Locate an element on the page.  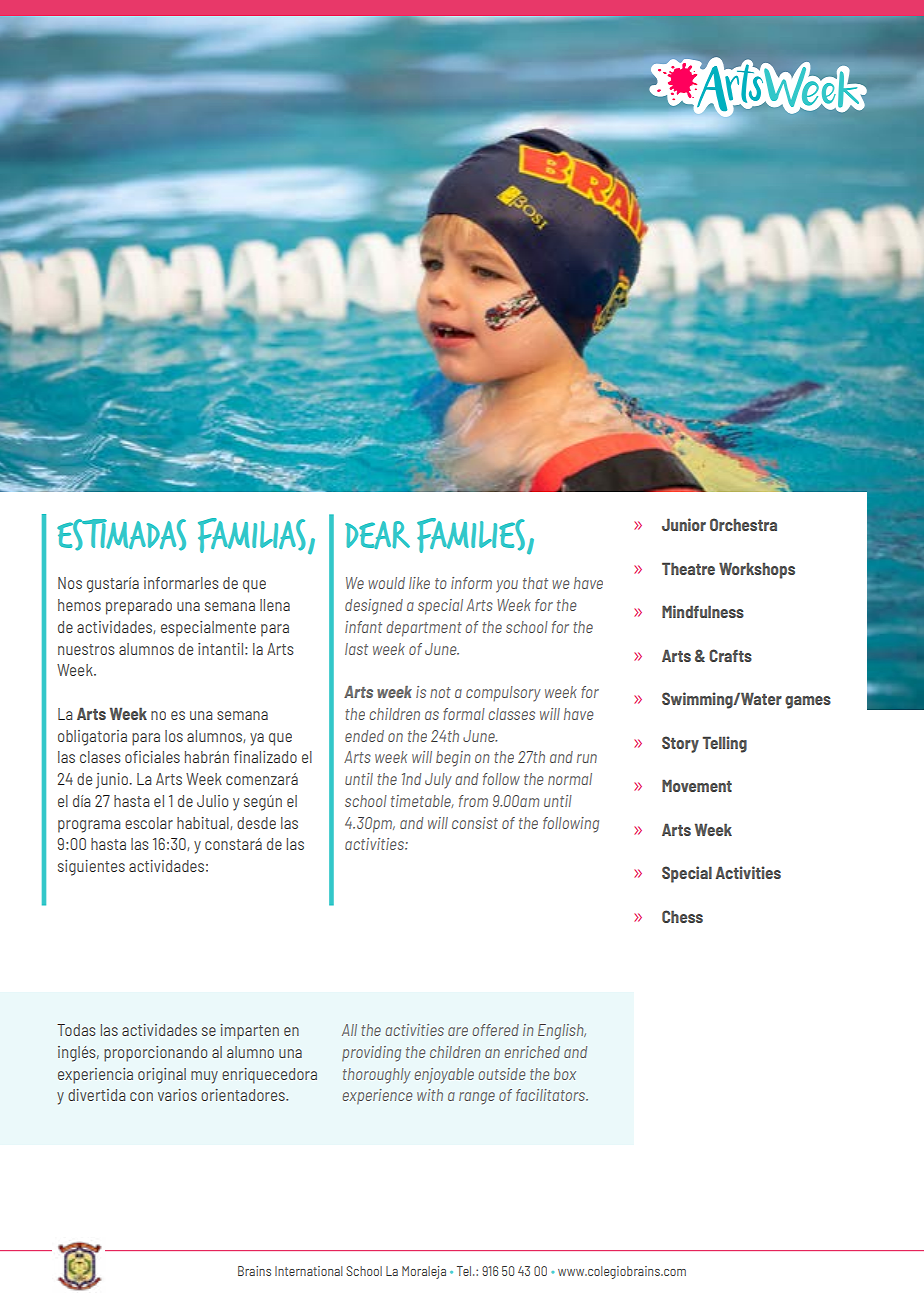
facilitators is located at coordinates (552, 1095).
